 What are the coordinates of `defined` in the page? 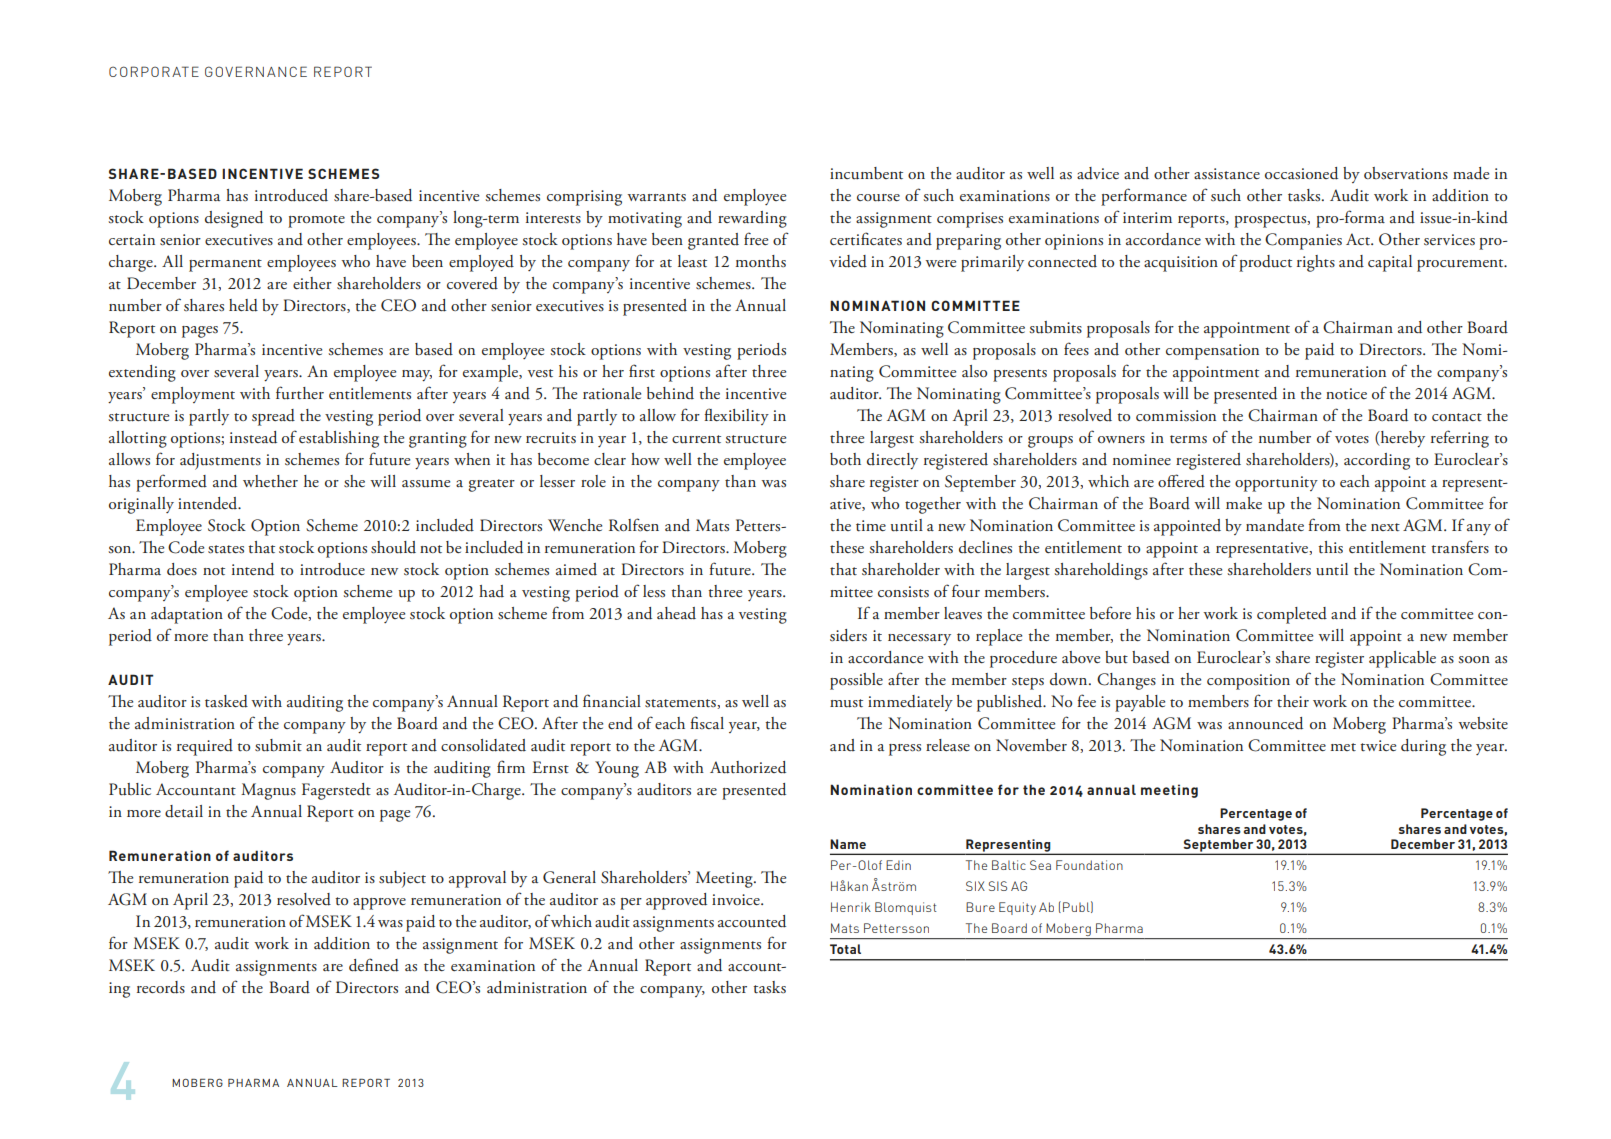 It's located at (374, 965).
